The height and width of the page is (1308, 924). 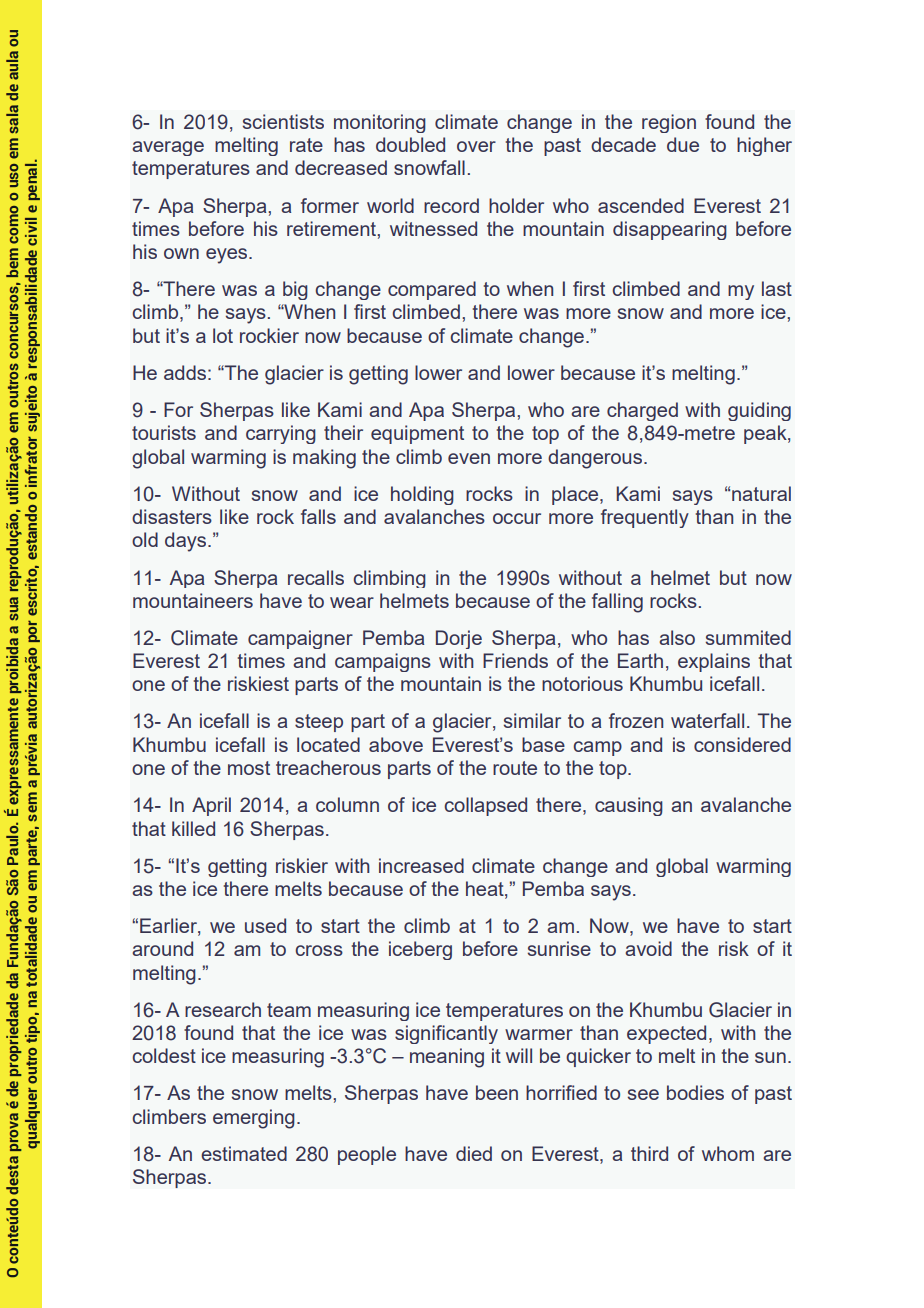 I want to click on emerging, so click(x=254, y=1119).
